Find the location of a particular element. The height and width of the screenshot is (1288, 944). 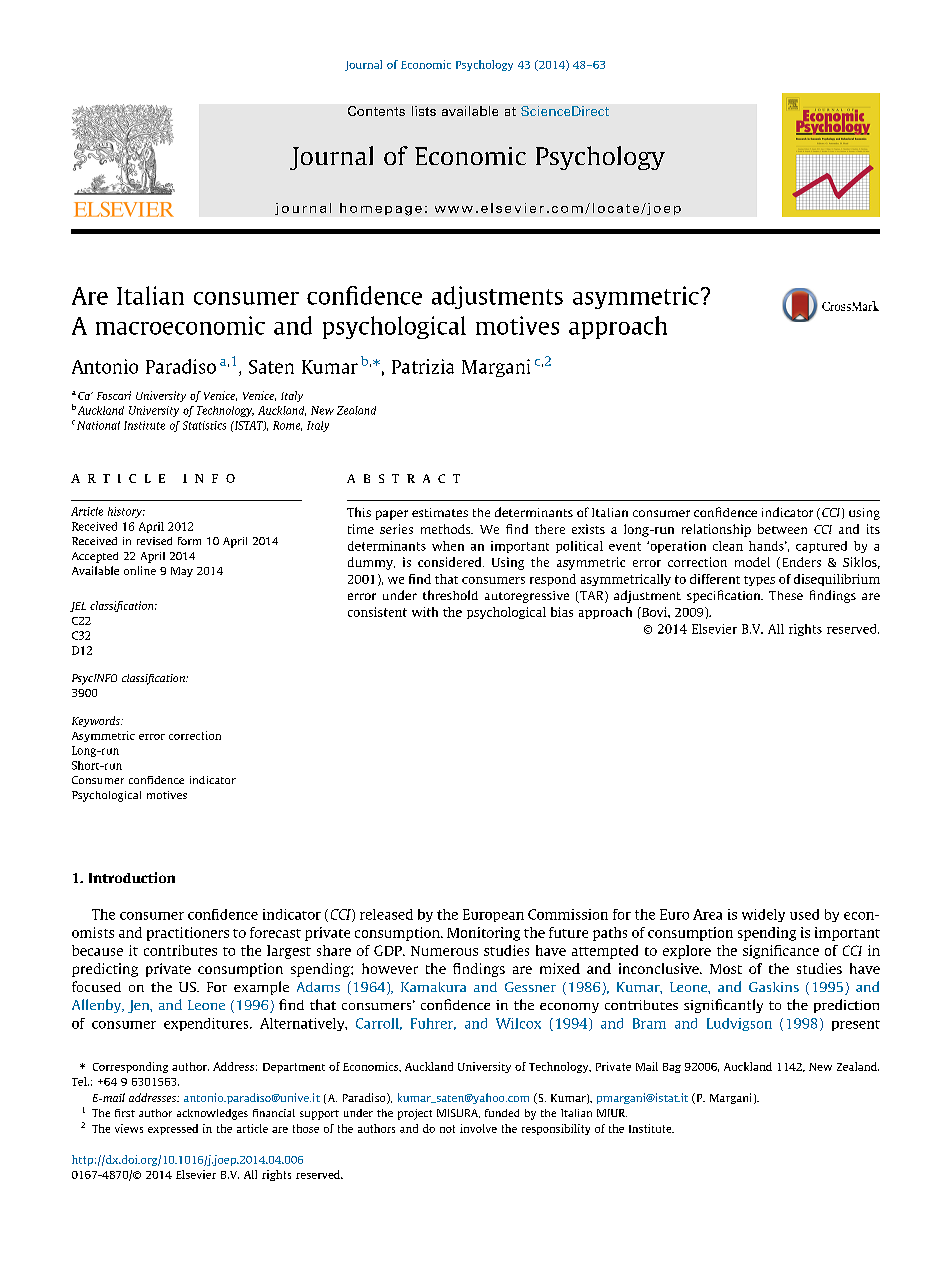

released is located at coordinates (386, 914).
